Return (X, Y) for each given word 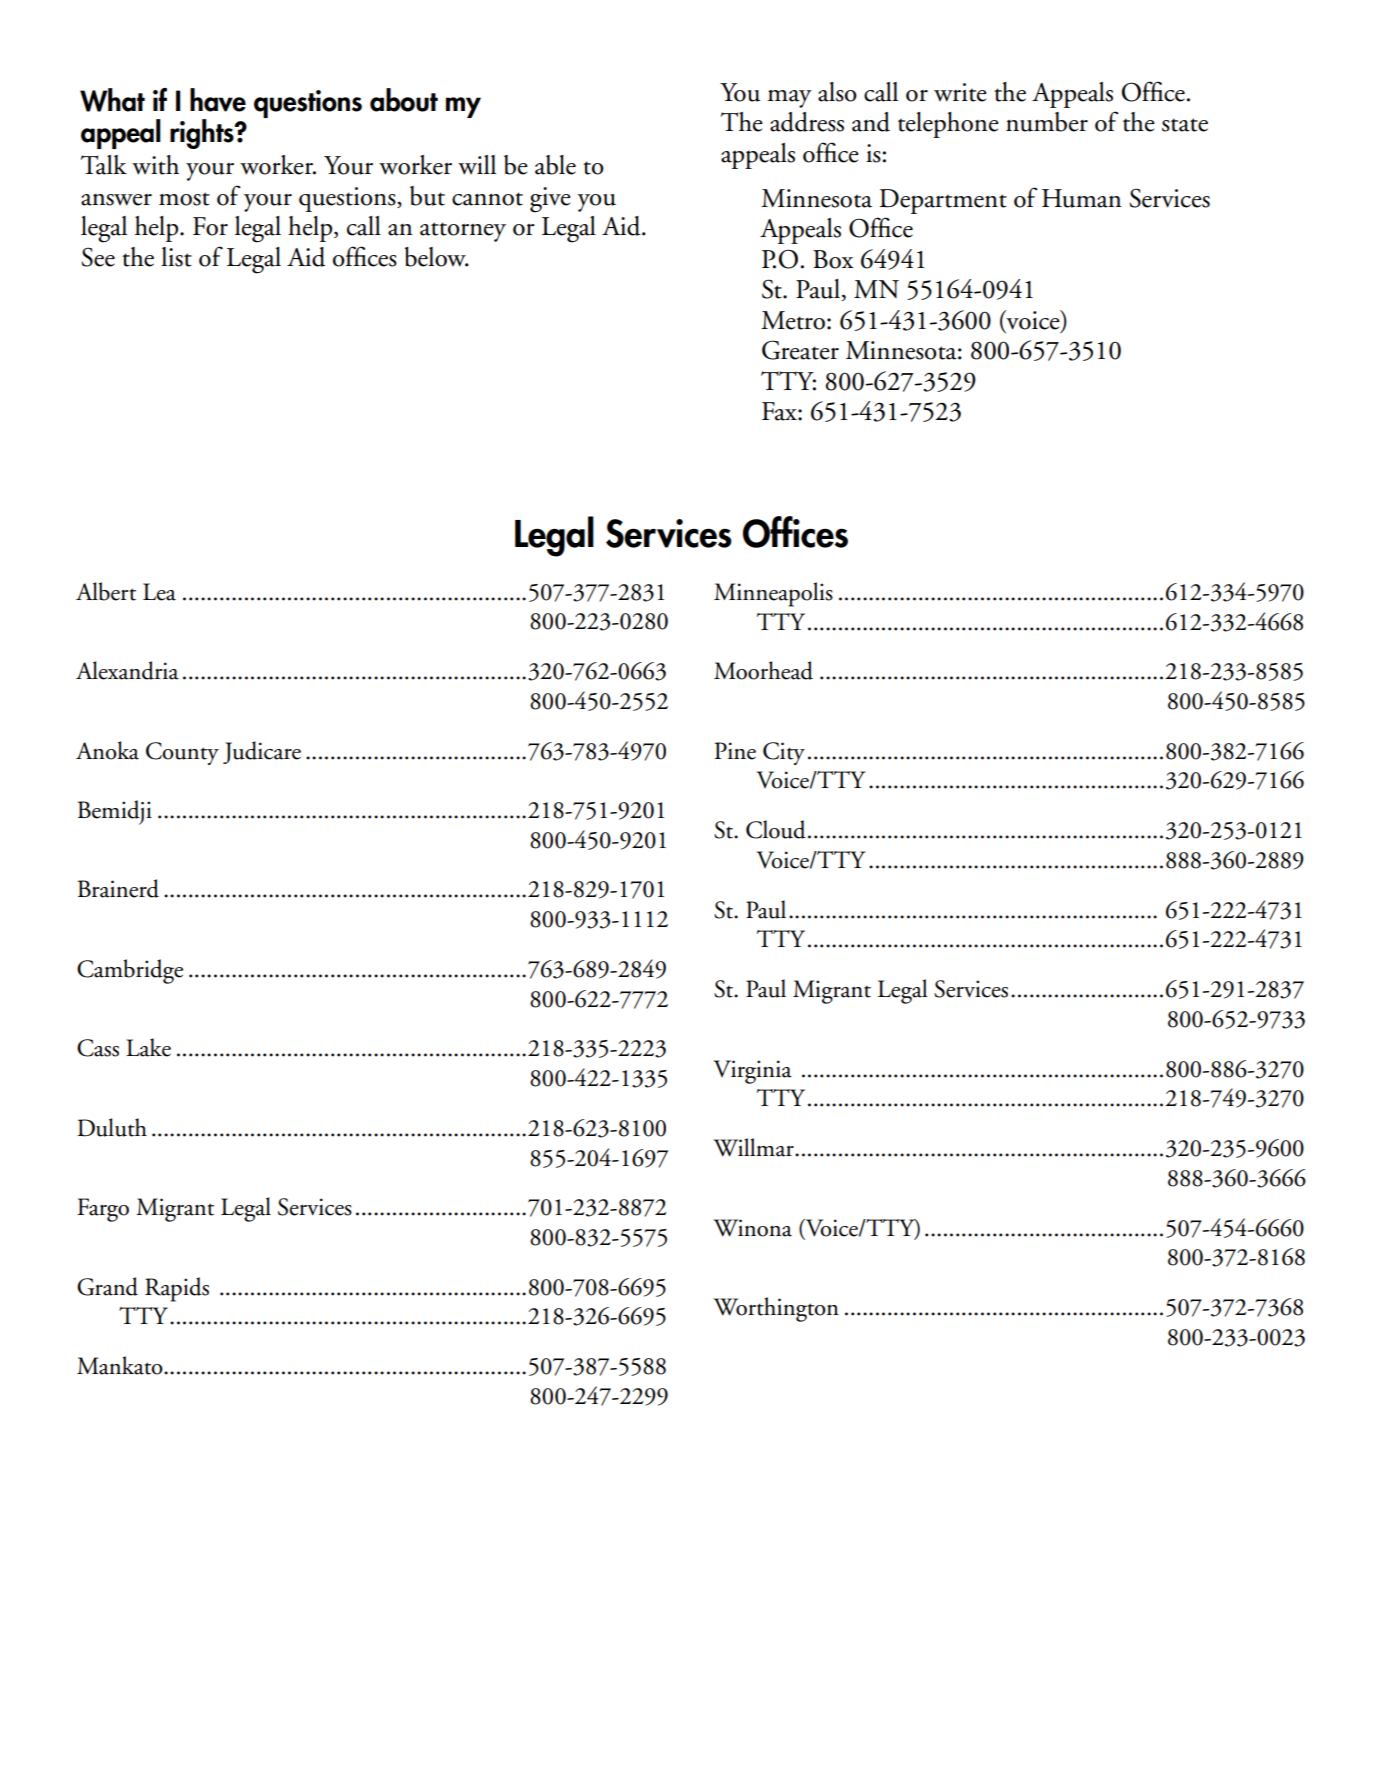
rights (203, 134)
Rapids (177, 1289)
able (555, 165)
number (1047, 122)
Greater (800, 350)
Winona (753, 1228)
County (182, 753)
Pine (735, 751)
